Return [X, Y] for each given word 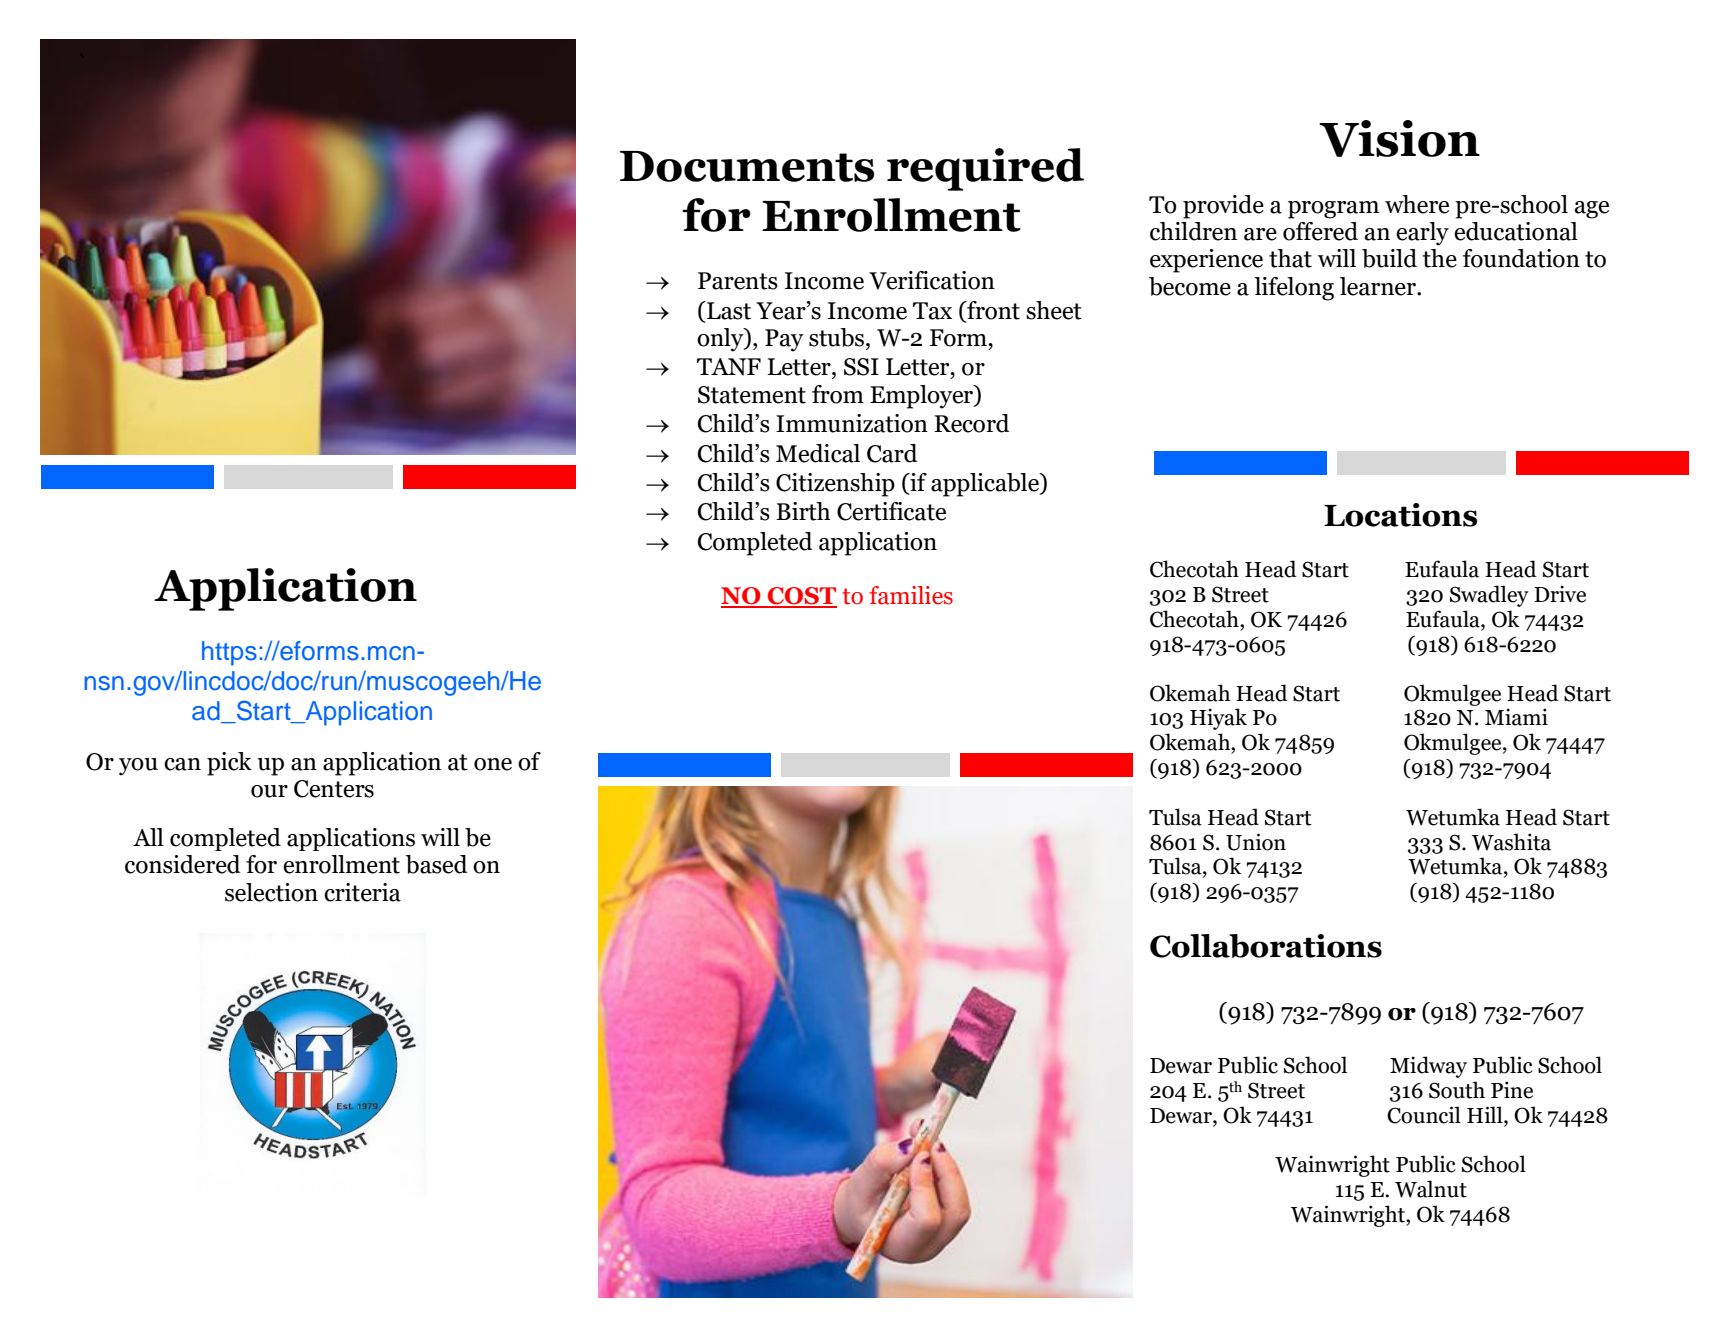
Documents [747, 166]
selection [271, 892]
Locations [1400, 515]
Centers [334, 789]
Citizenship [835, 485]
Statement [752, 395]
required [985, 169]
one [493, 764]
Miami [1516, 717]
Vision [1399, 138]
